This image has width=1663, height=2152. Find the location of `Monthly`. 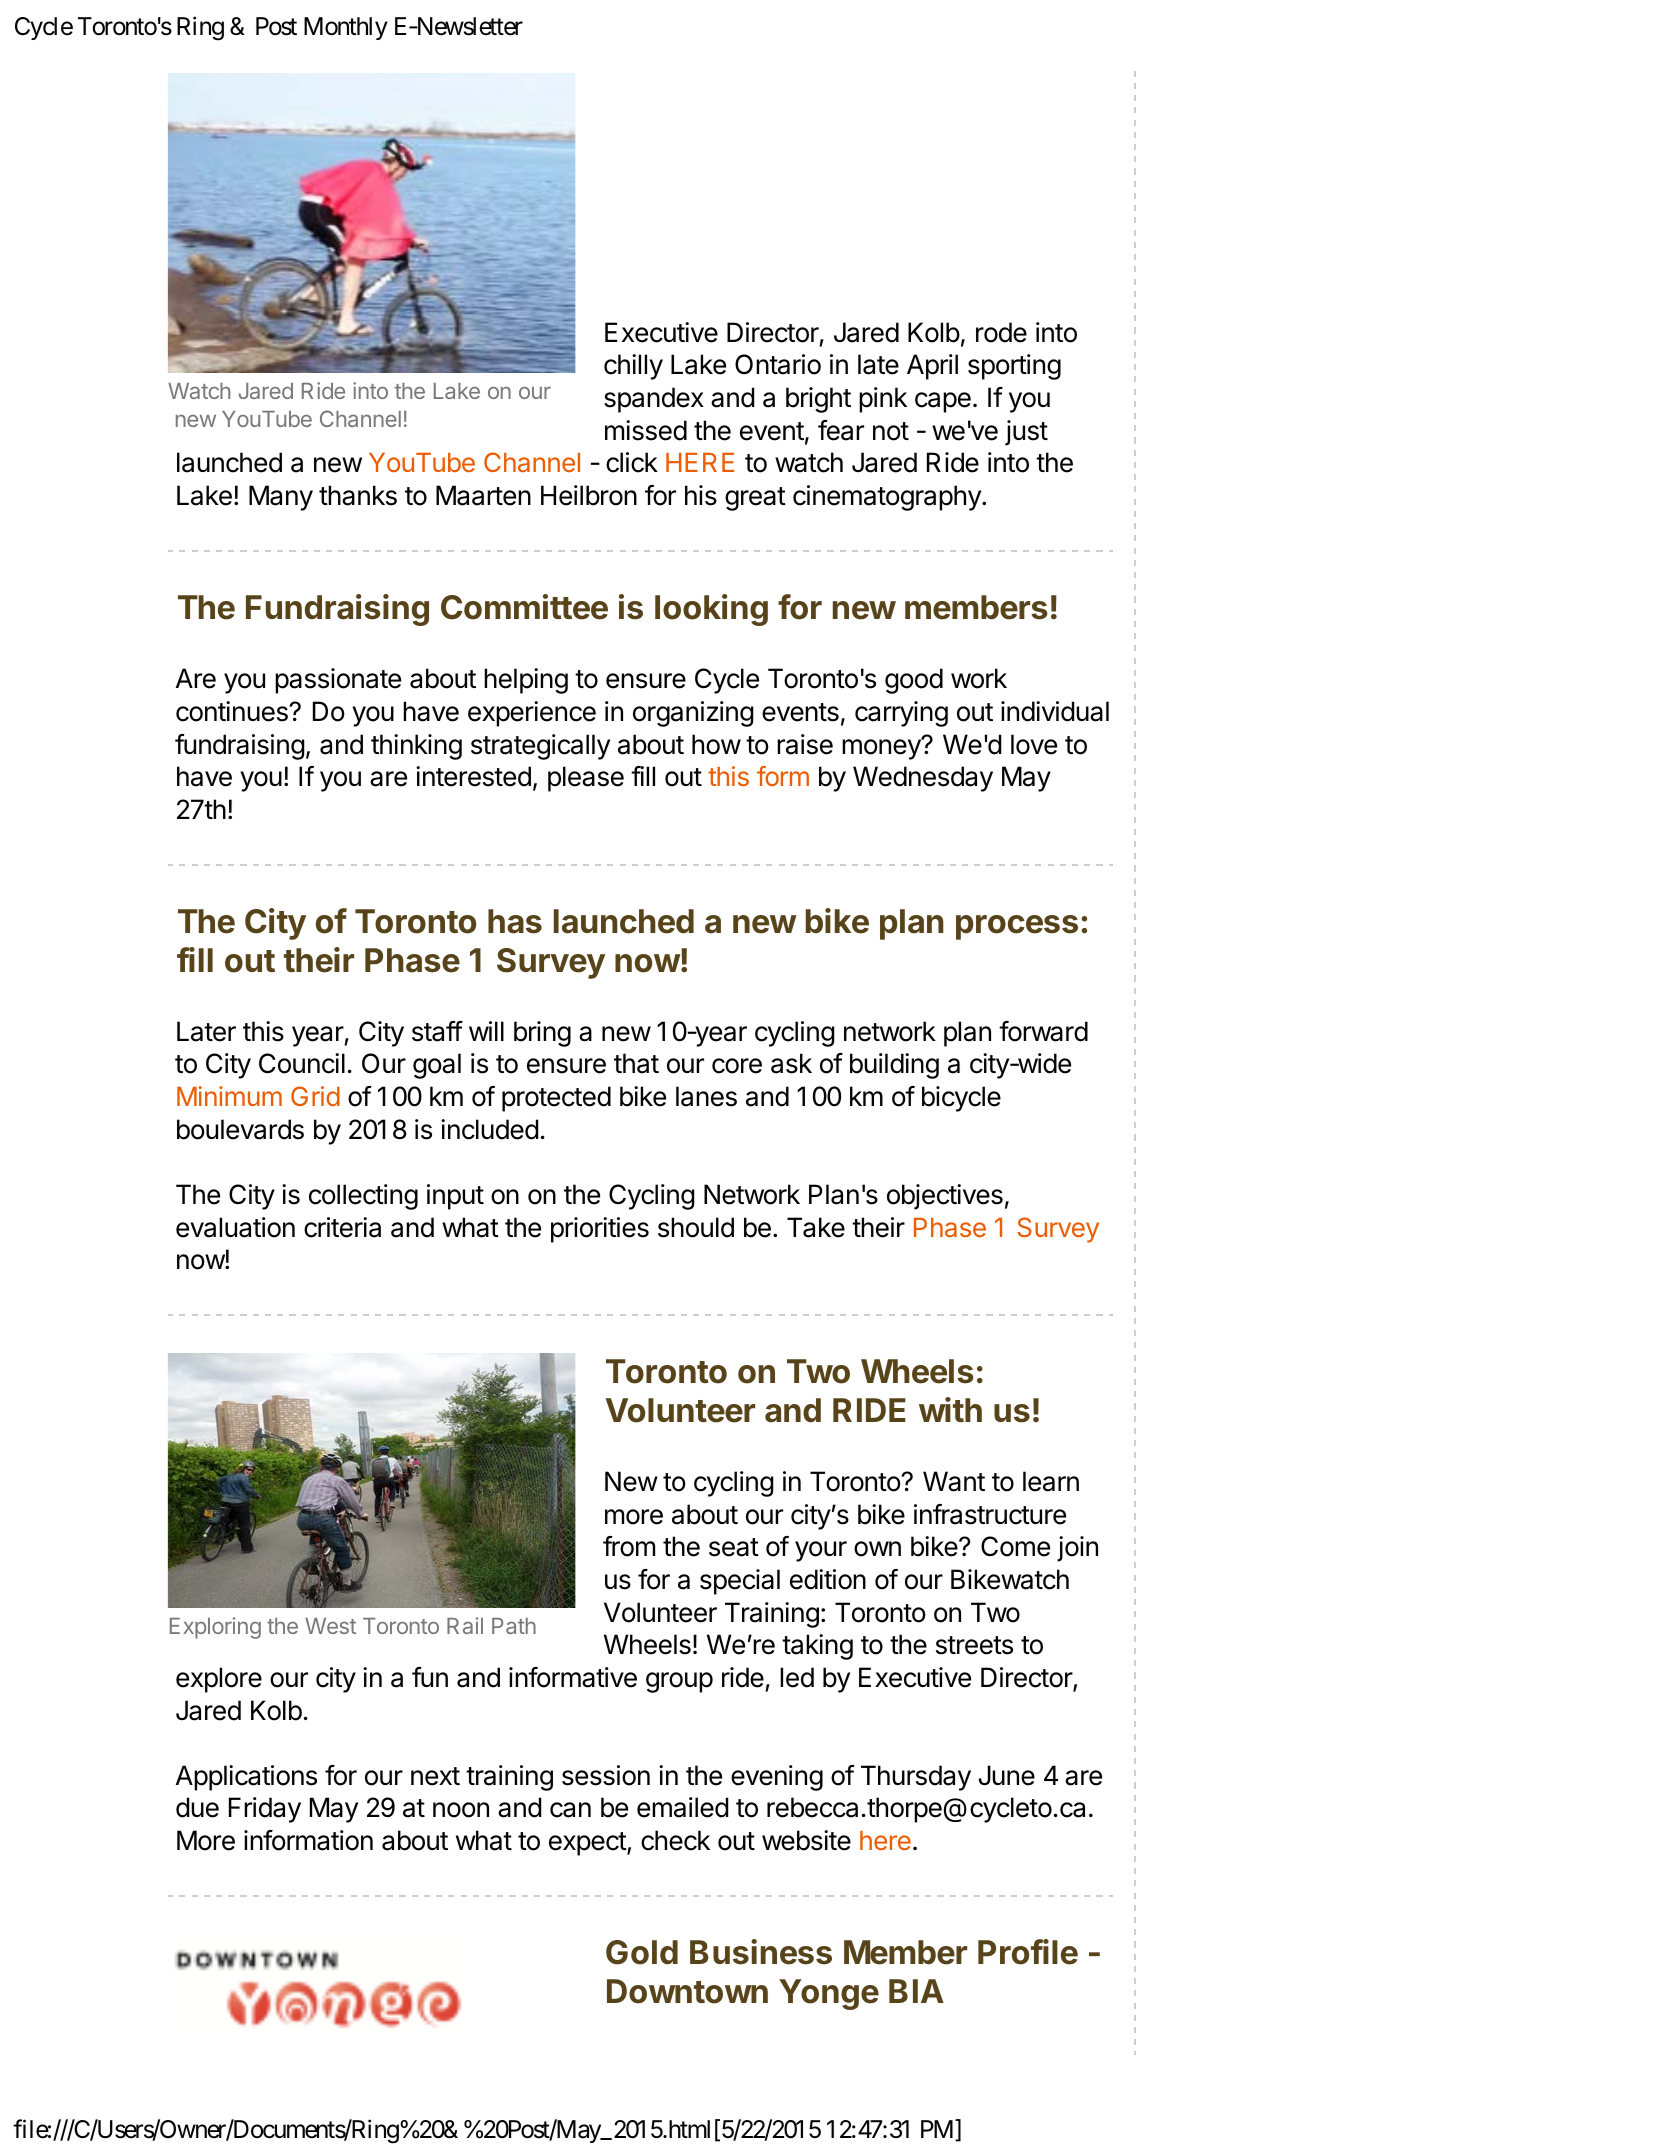

Monthly is located at coordinates (346, 28).
